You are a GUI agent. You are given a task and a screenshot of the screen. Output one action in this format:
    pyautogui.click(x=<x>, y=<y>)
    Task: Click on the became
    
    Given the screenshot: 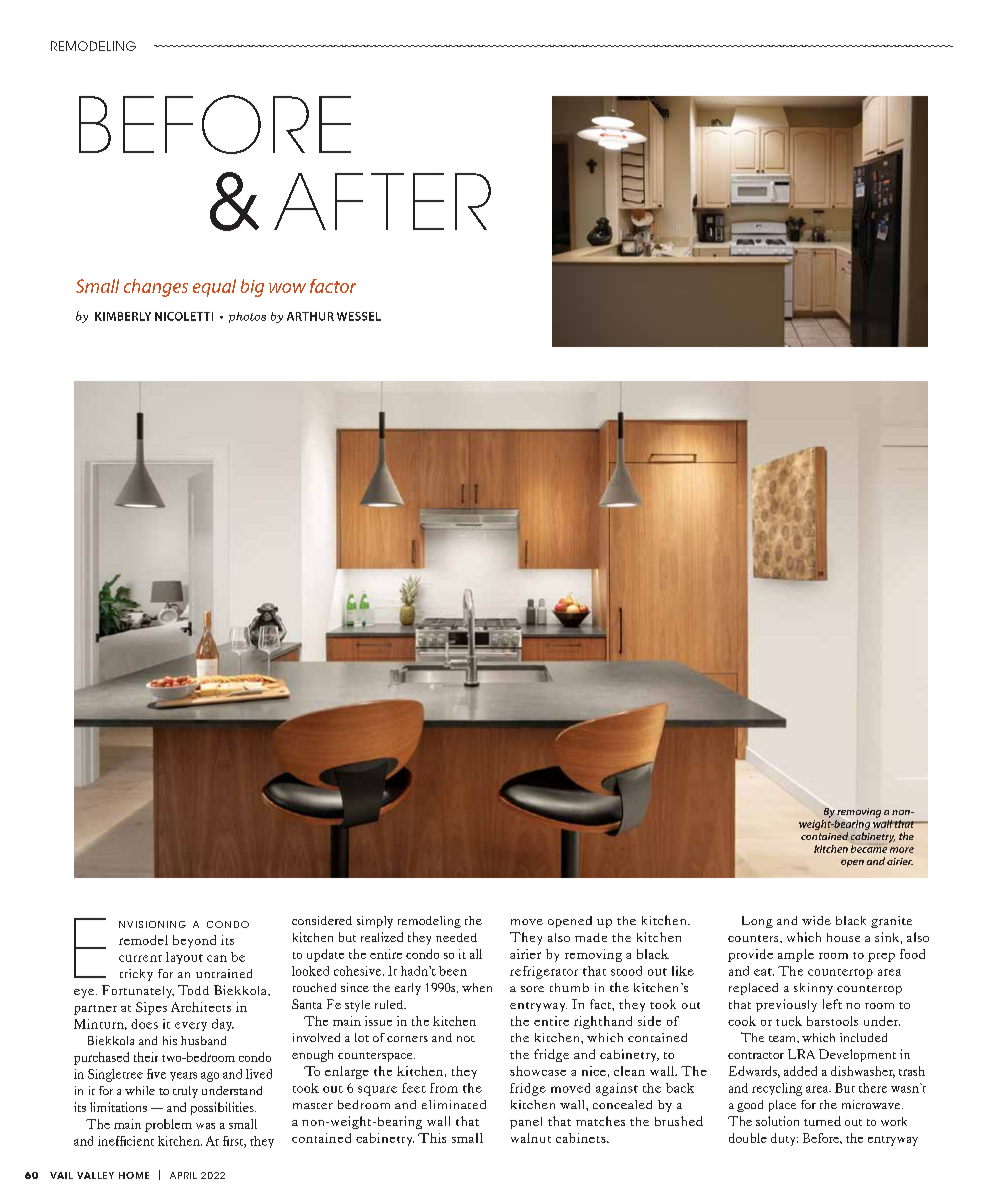 What is the action you would take?
    pyautogui.click(x=869, y=848)
